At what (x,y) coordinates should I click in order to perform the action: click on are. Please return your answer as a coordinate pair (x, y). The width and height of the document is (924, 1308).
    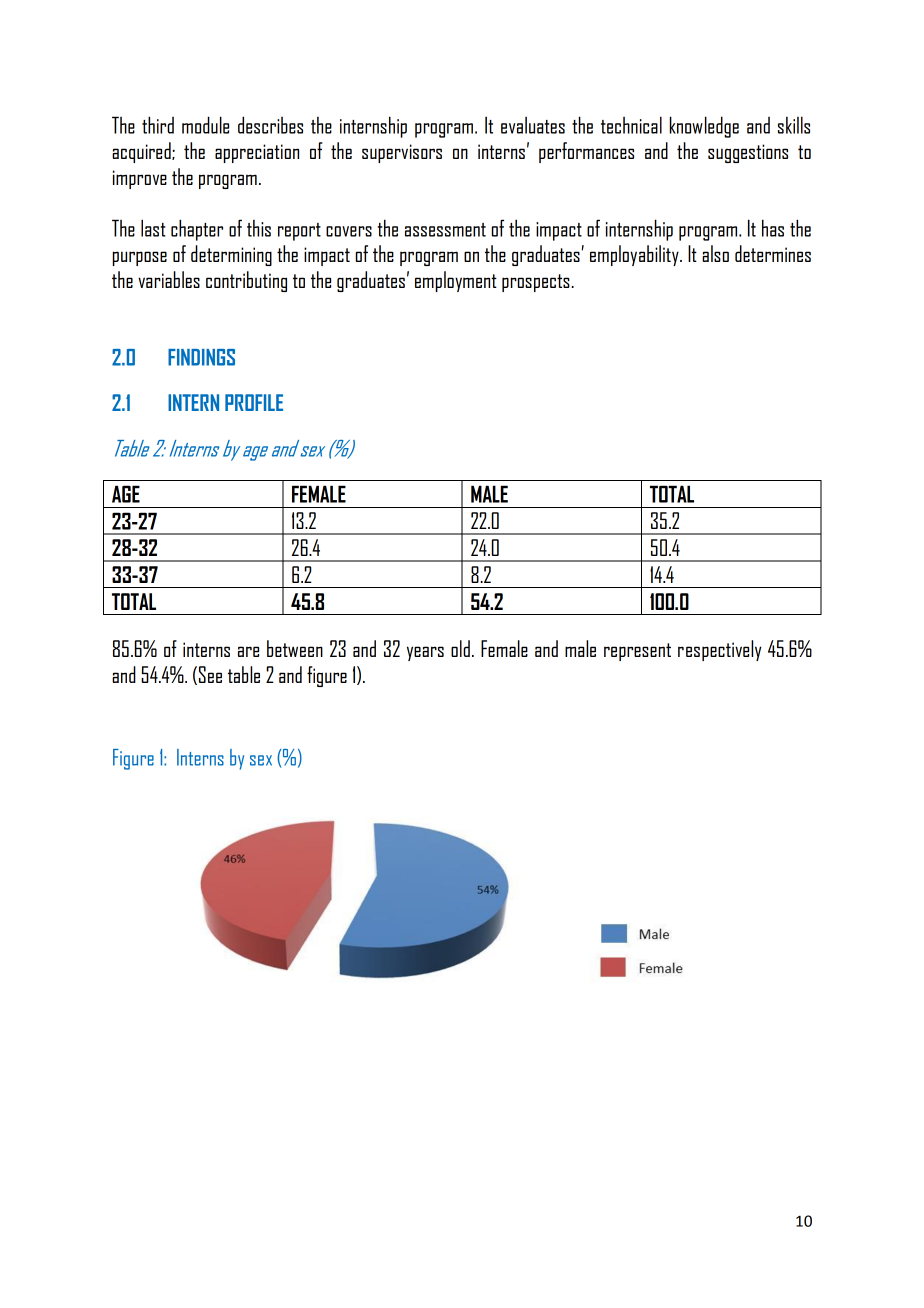
    Looking at the image, I should click on (248, 651).
